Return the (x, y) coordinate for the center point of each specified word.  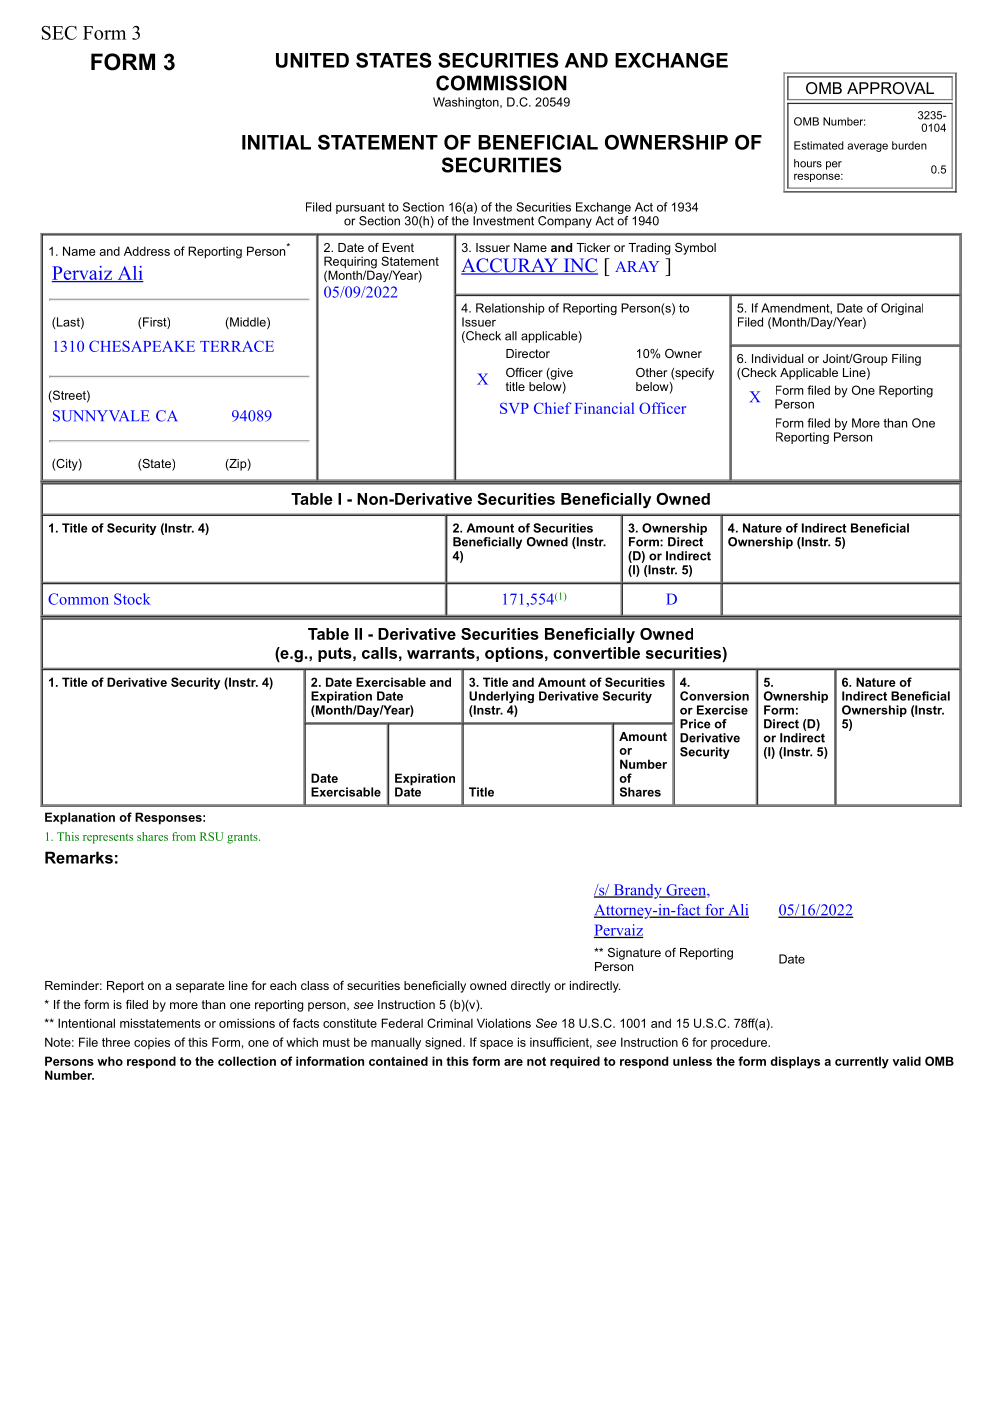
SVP (514, 408)
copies (152, 1043)
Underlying (501, 698)
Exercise (722, 710)
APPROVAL (890, 88)
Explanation (80, 818)
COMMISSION (501, 83)
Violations (504, 1023)
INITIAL (276, 142)
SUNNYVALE (101, 416)
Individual (777, 358)
